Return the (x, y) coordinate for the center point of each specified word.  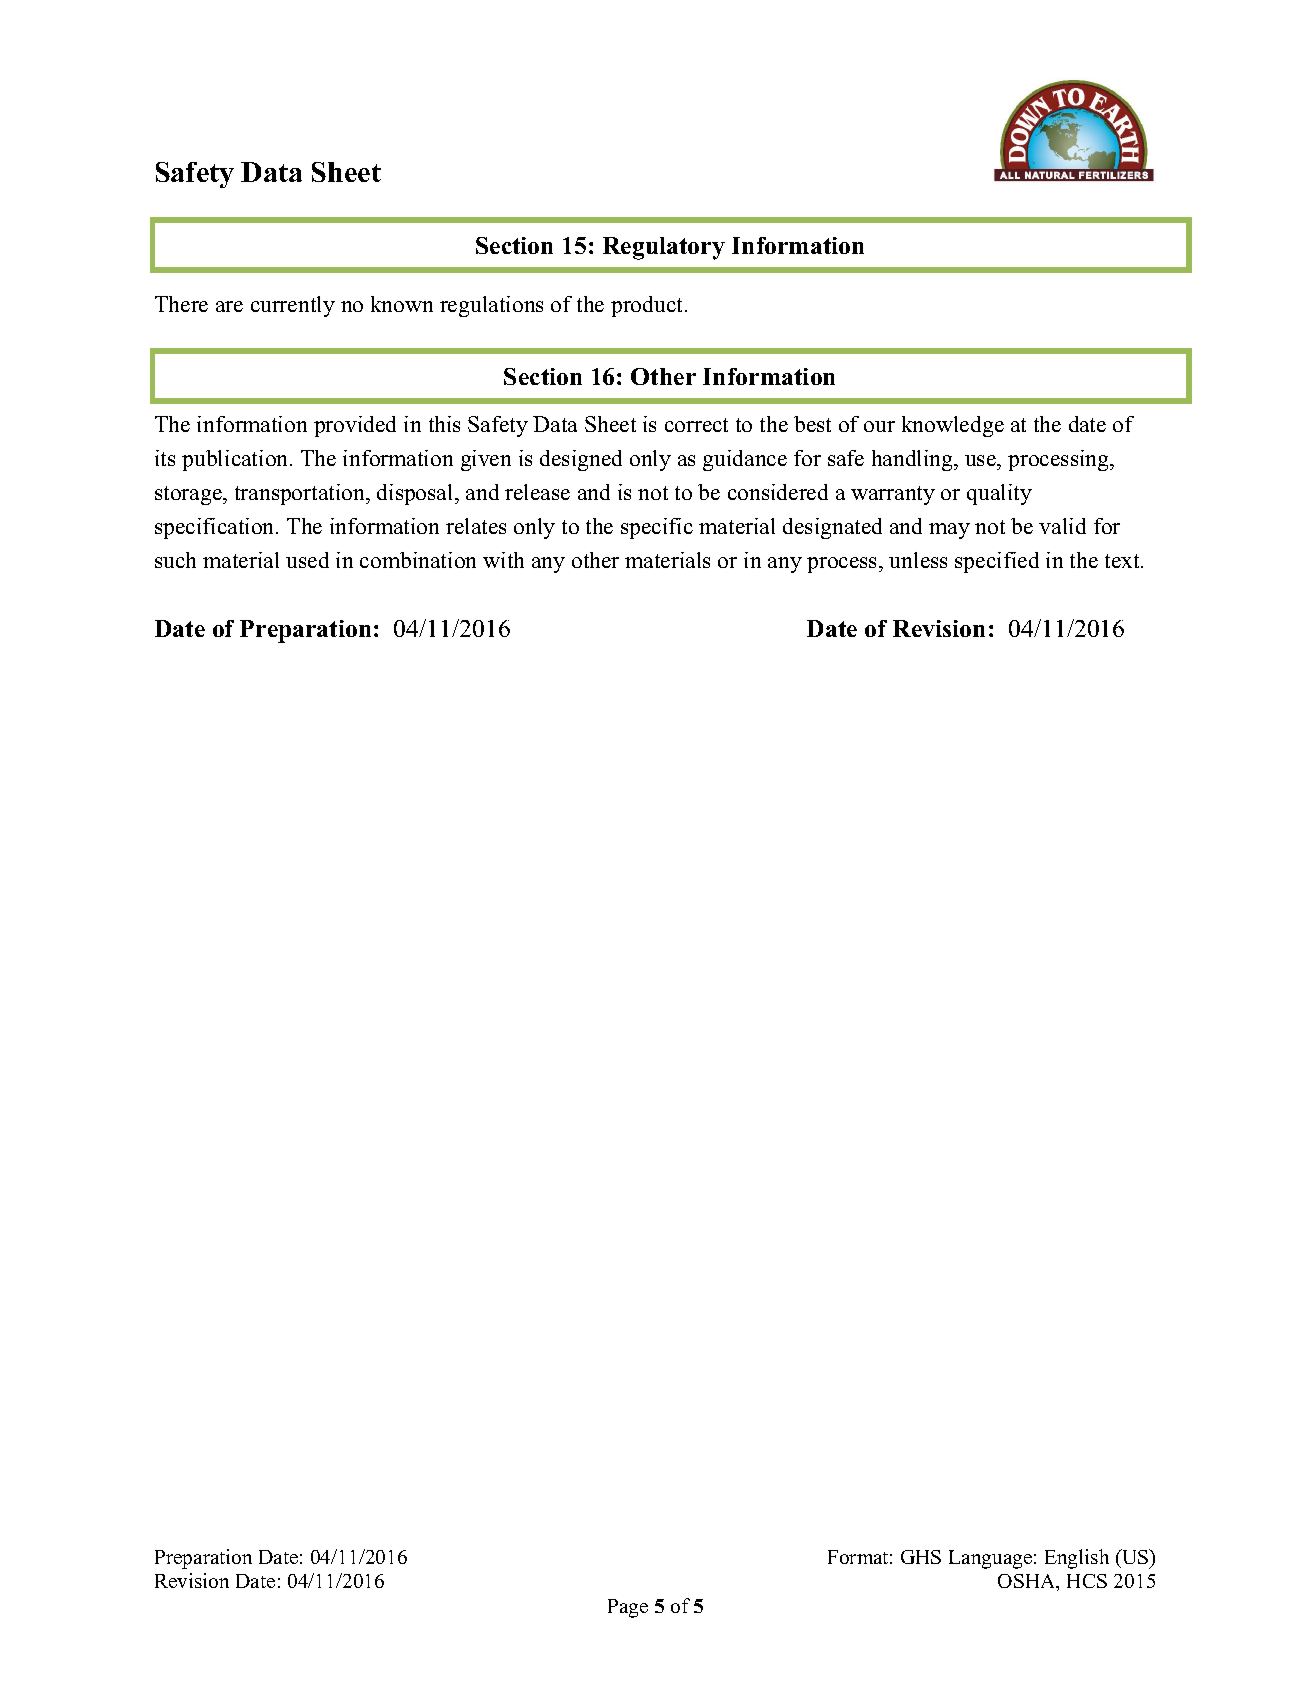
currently (293, 306)
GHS (921, 1557)
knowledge (953, 426)
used (307, 560)
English (1077, 1559)
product (648, 306)
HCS (1087, 1581)
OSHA (1028, 1582)
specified (997, 562)
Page (628, 1608)
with (503, 560)
